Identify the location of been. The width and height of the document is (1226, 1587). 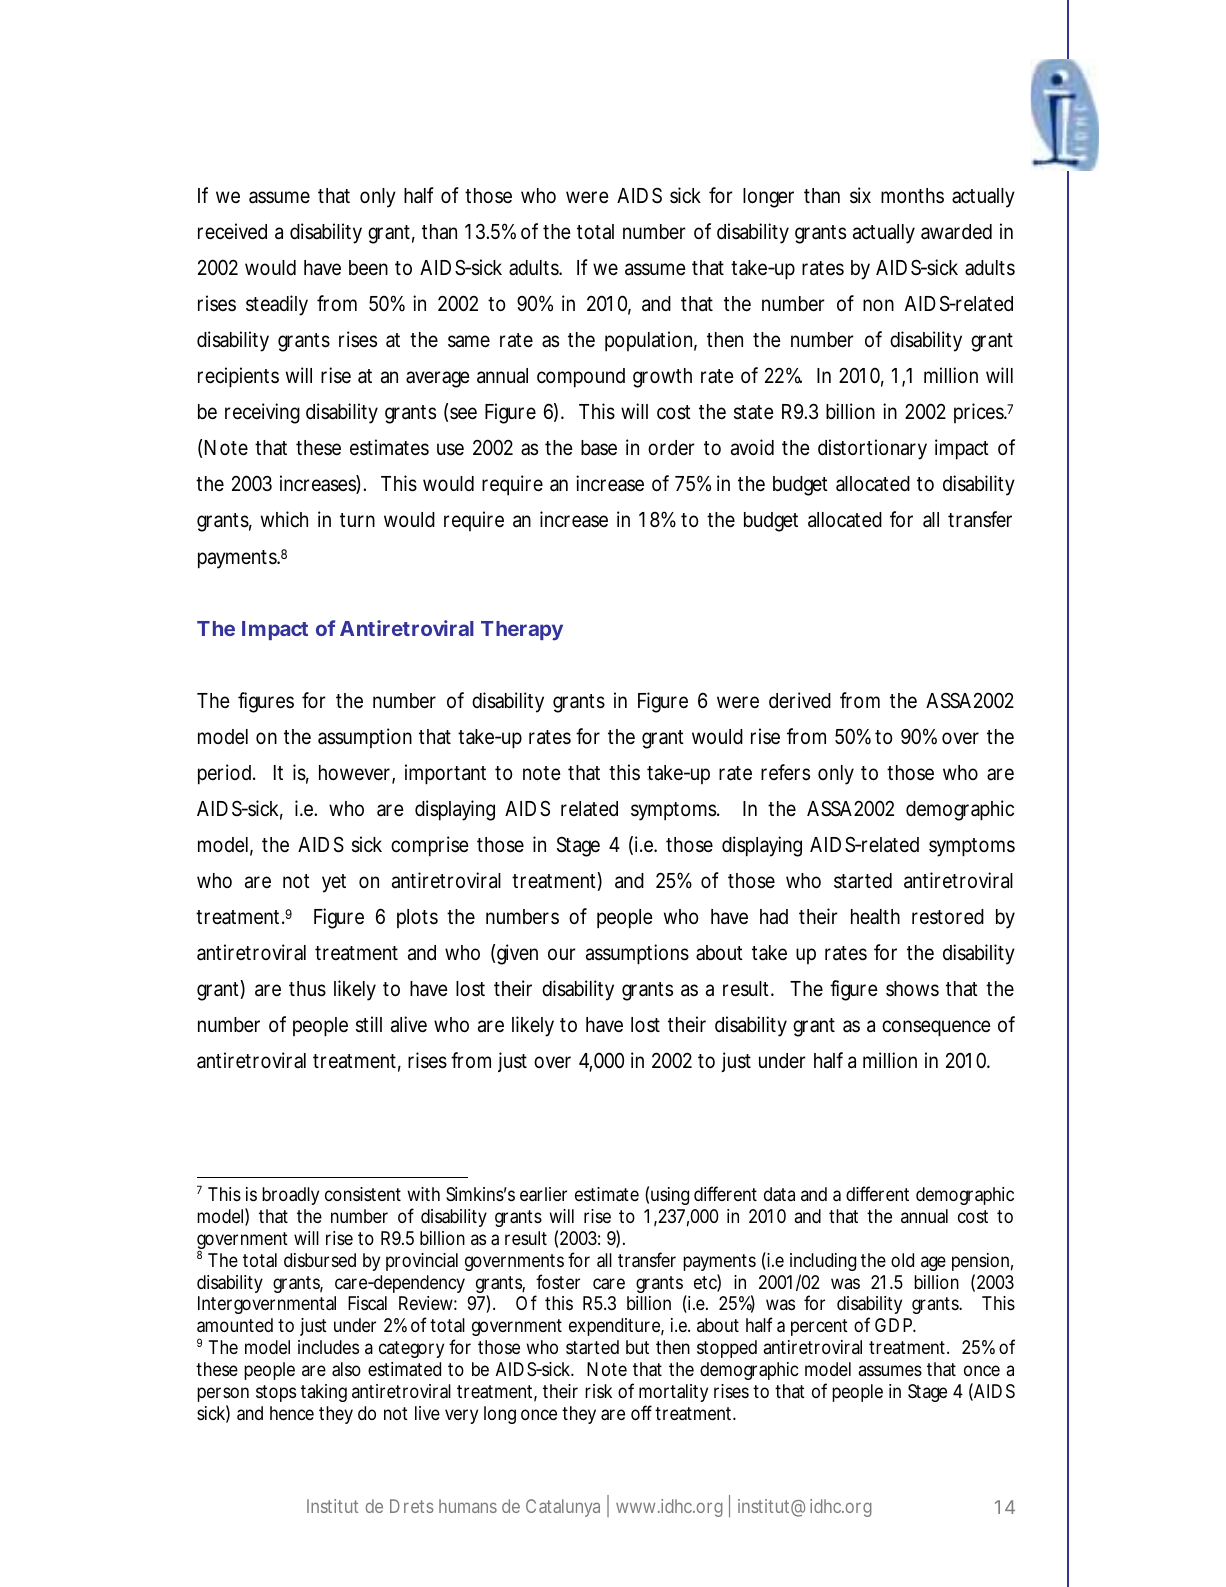
(368, 268).
